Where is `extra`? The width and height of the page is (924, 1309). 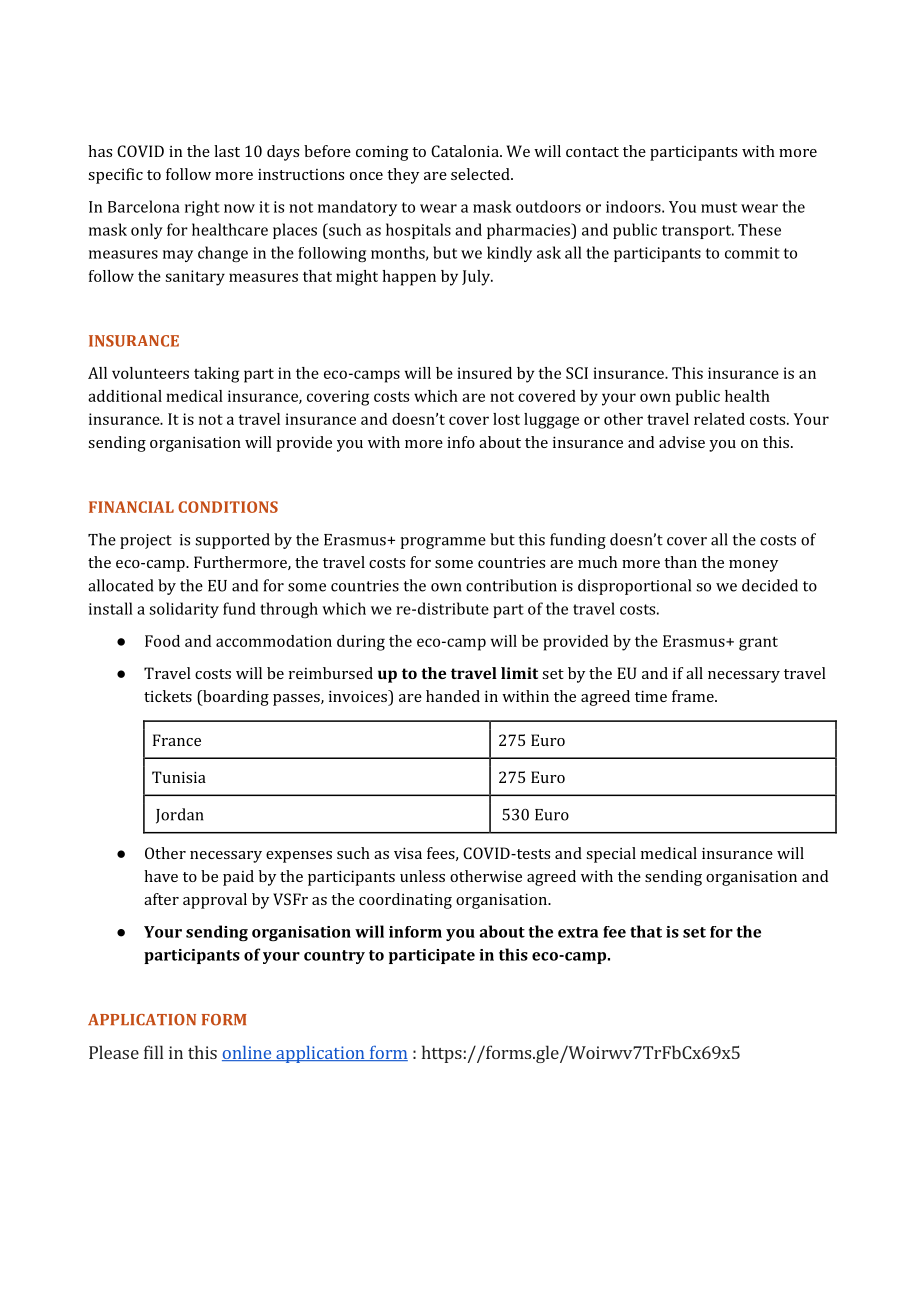 extra is located at coordinates (578, 932).
